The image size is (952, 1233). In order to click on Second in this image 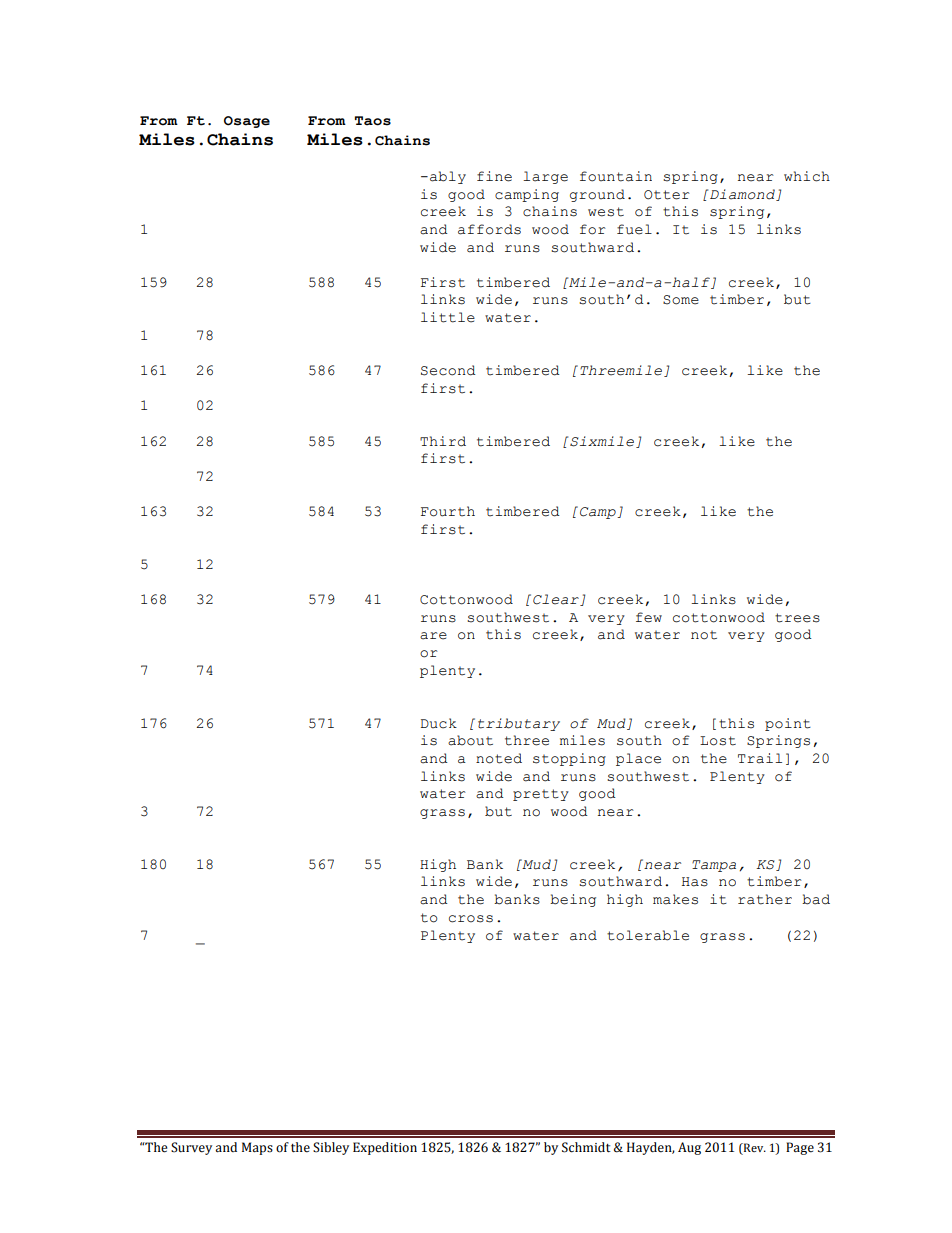, I will do `click(448, 370)`.
